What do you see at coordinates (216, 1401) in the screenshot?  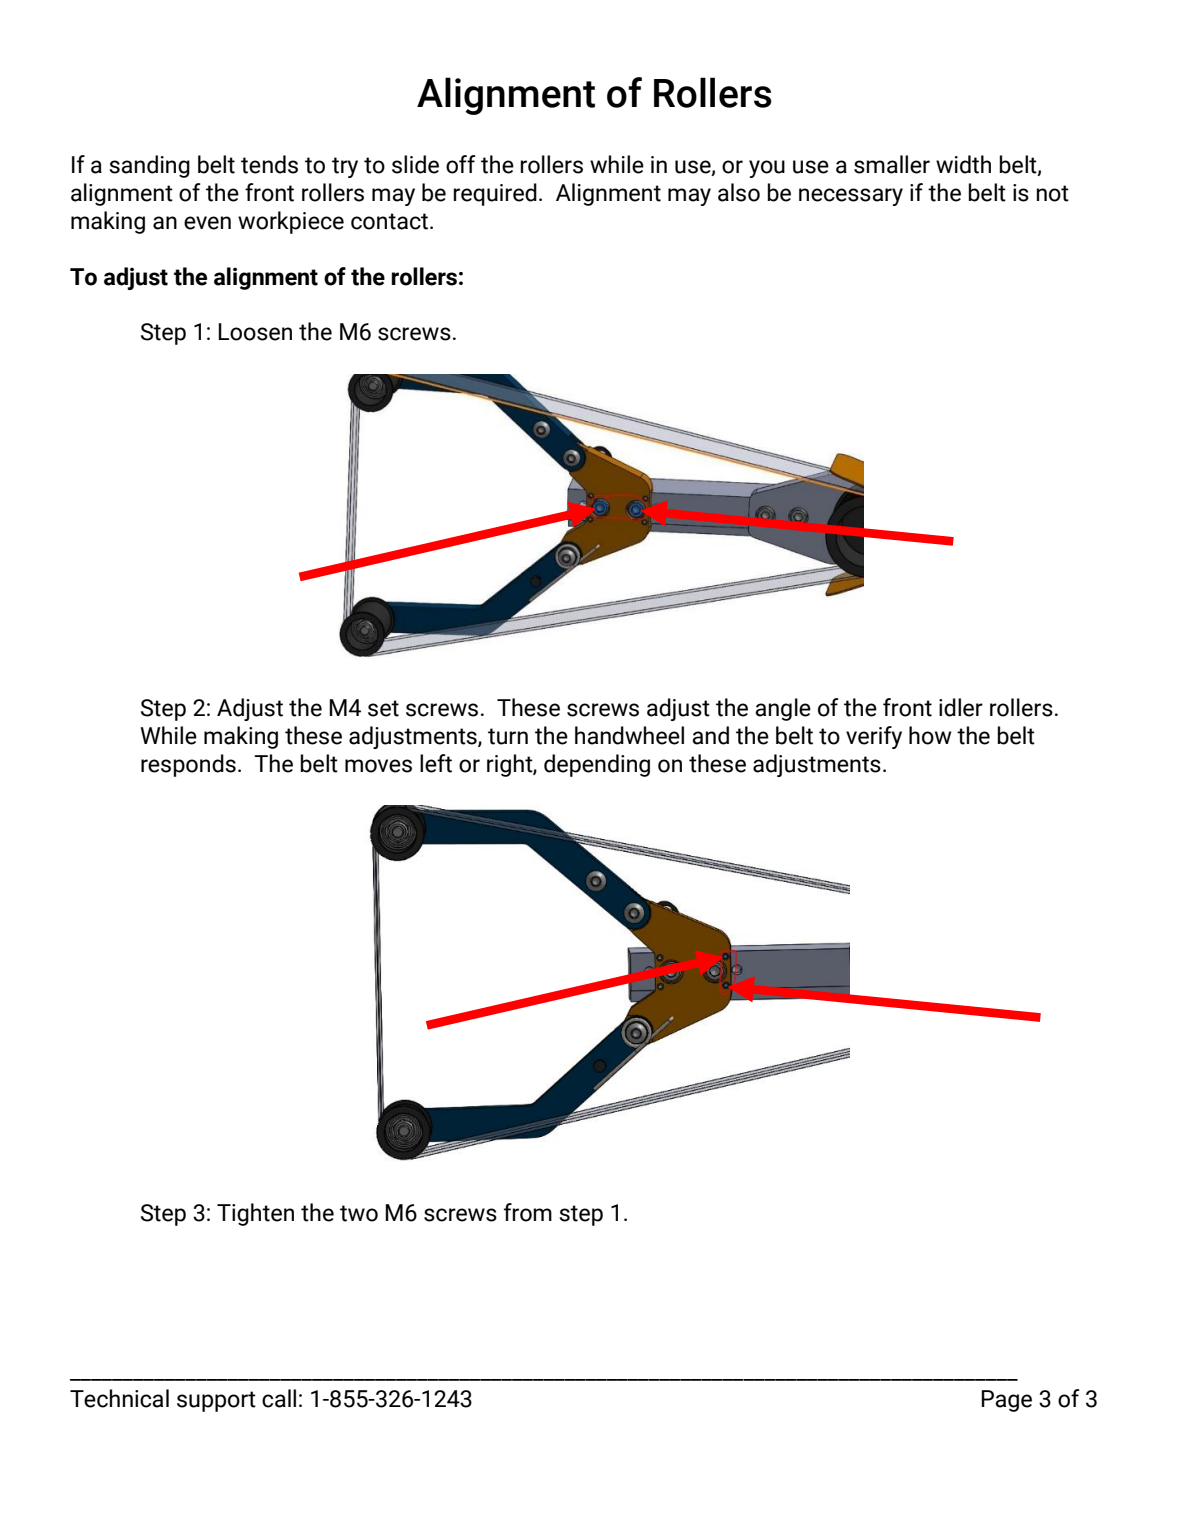 I see `support` at bounding box center [216, 1401].
